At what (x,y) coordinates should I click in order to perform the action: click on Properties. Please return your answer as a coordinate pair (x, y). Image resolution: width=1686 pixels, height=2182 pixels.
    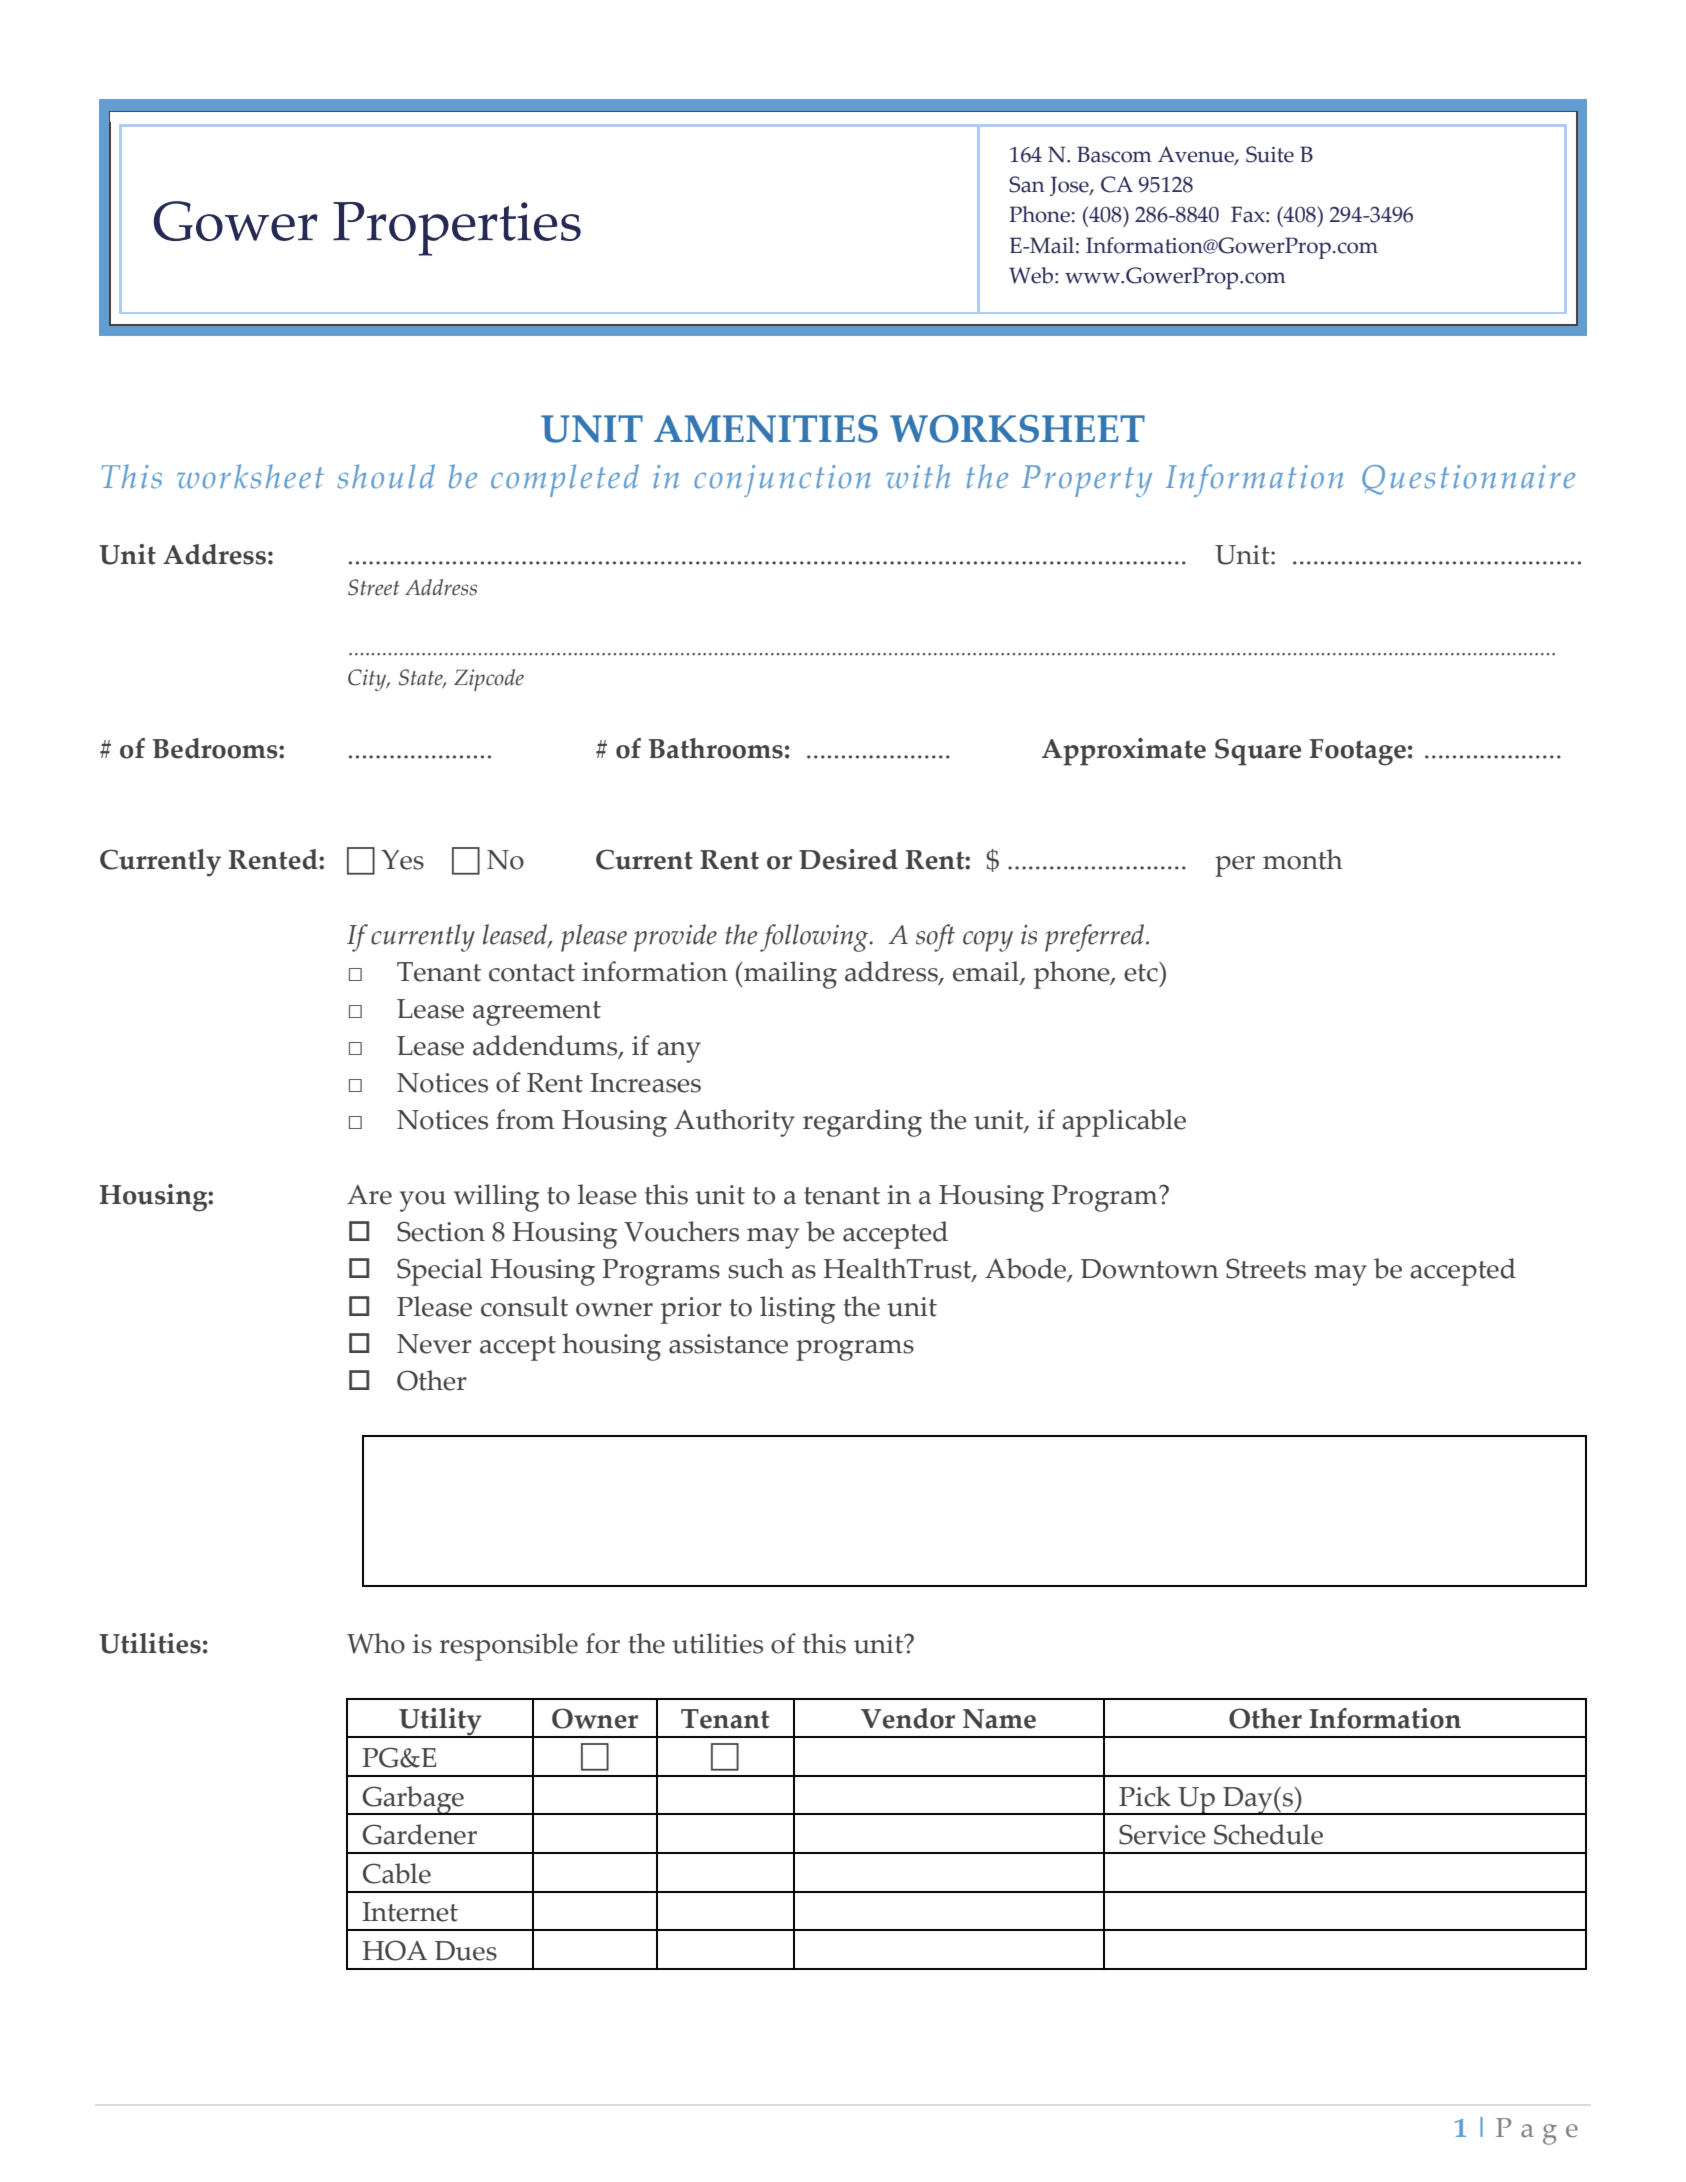
    Looking at the image, I should click on (457, 229).
